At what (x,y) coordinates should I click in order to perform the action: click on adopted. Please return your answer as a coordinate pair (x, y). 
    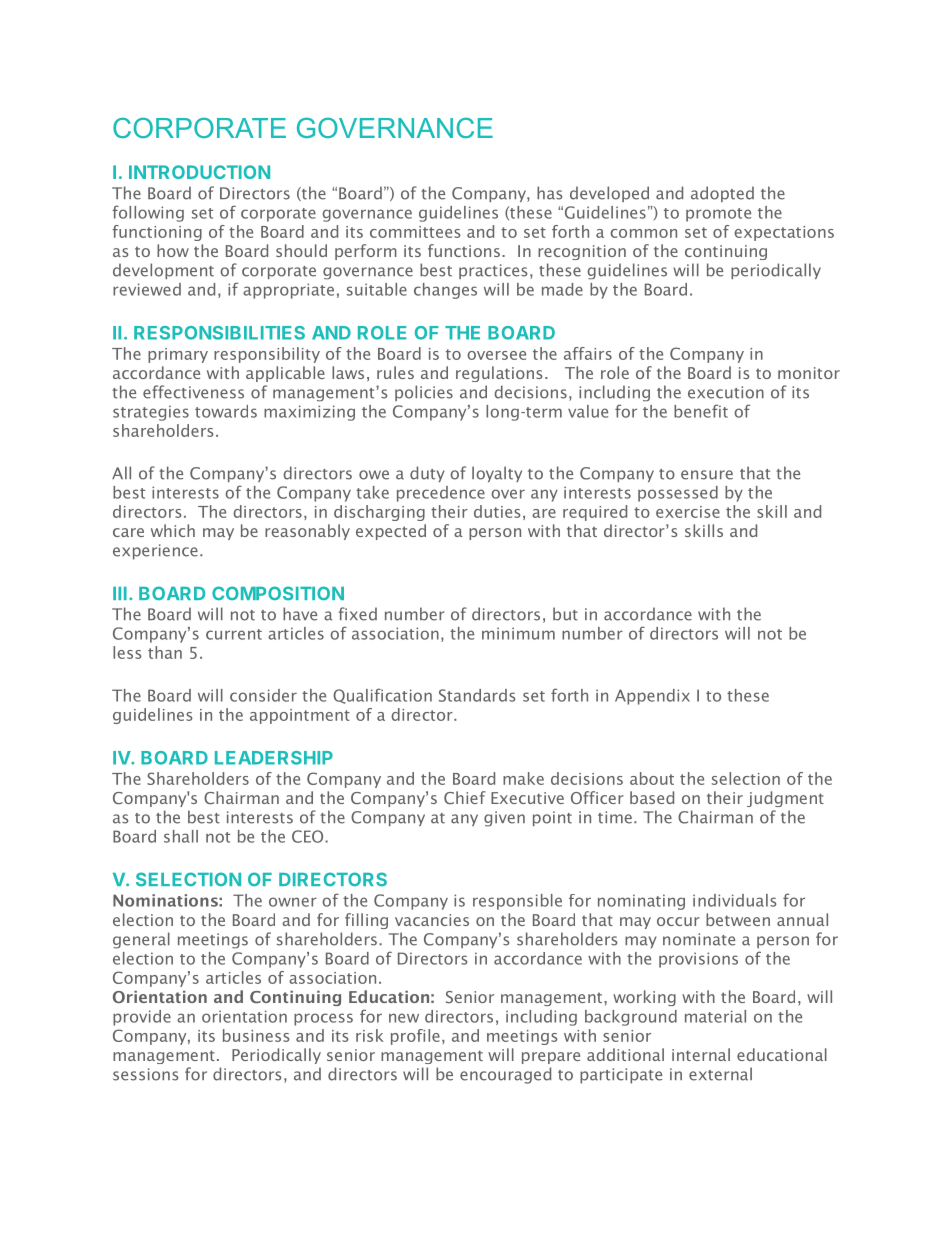
    Looking at the image, I should click on (722, 194).
